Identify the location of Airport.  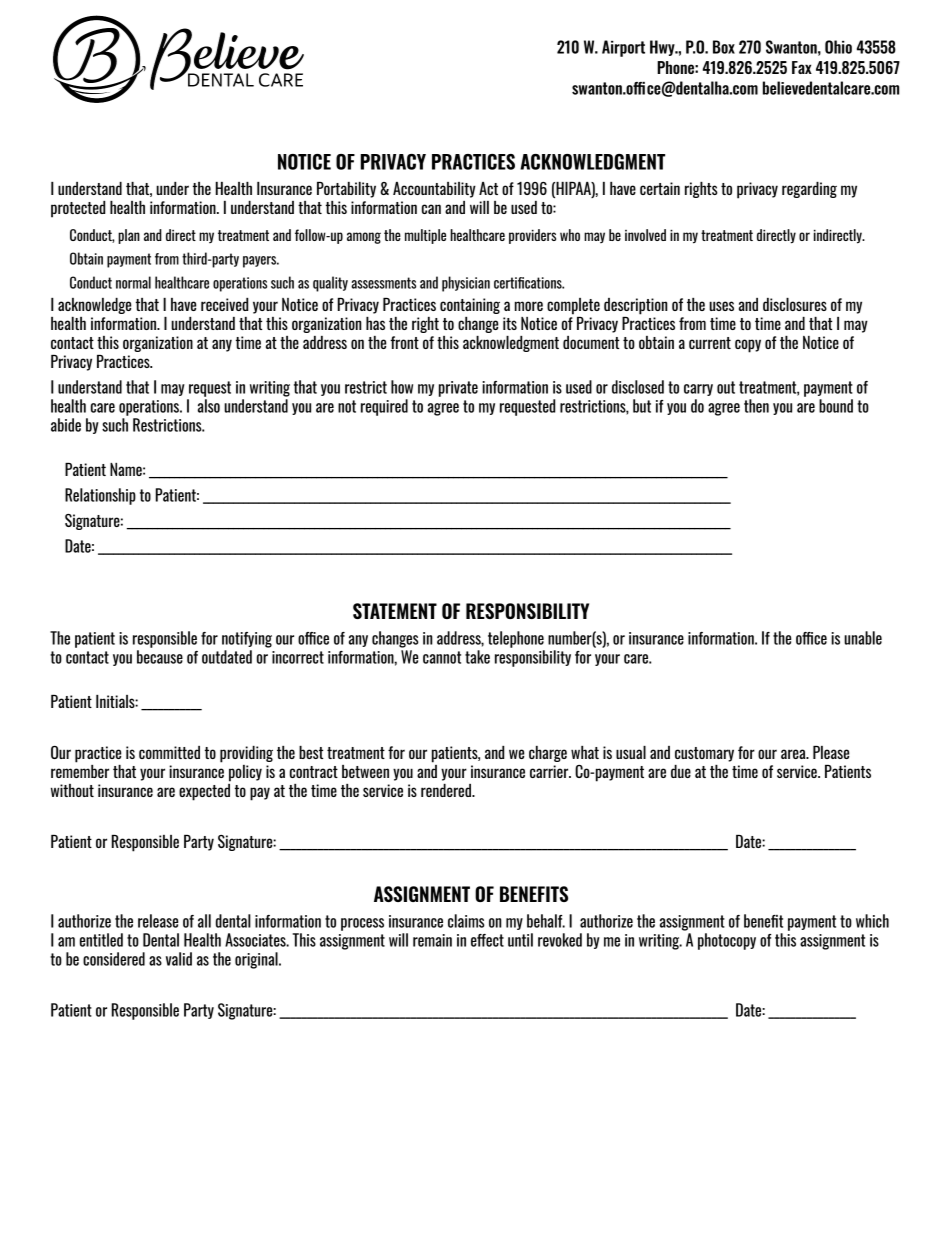
(623, 48).
